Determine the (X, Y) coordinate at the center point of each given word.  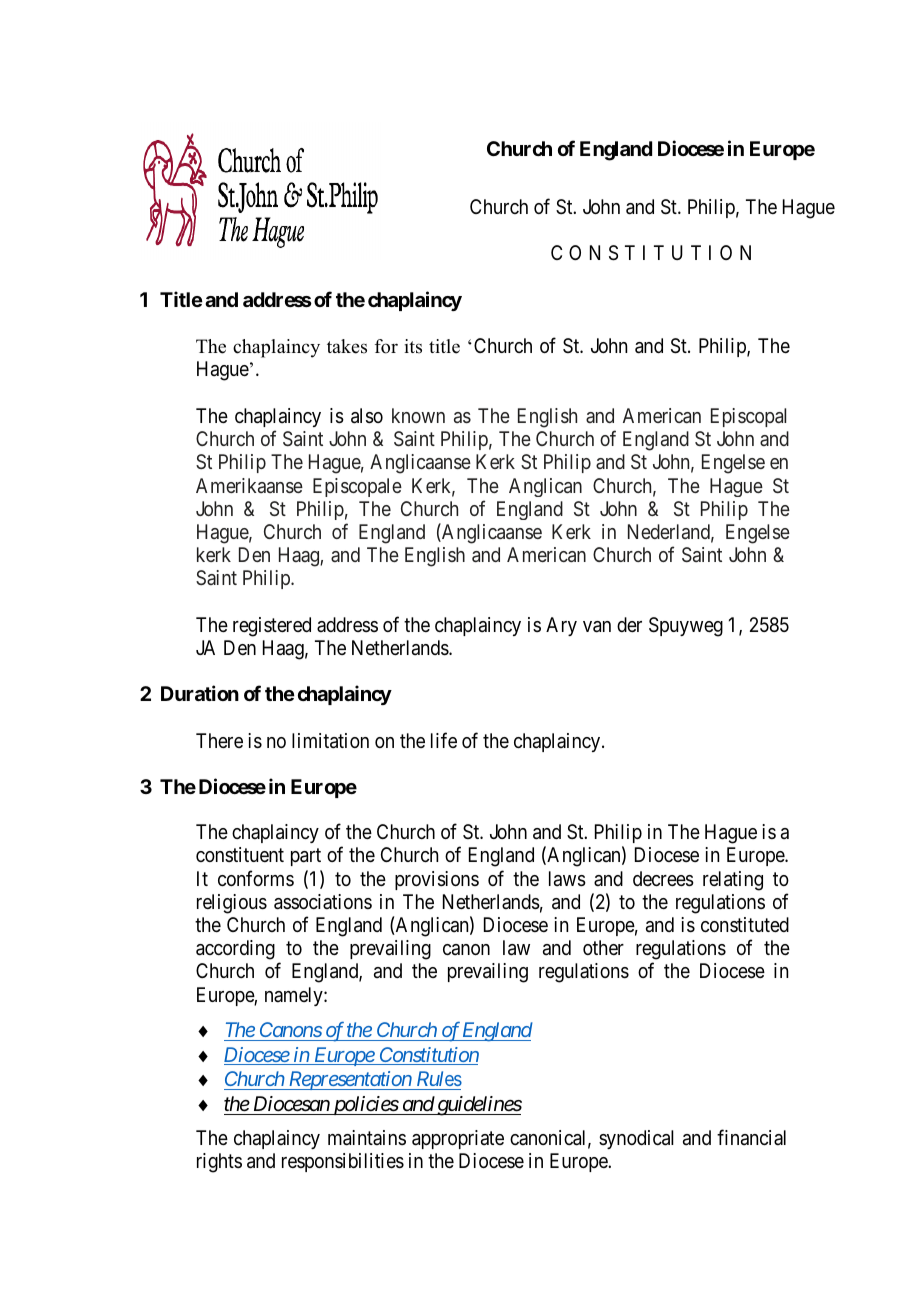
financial (751, 1137)
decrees (663, 879)
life (444, 740)
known (418, 415)
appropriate (458, 1139)
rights (219, 1163)
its (413, 346)
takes (347, 346)
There (219, 740)
